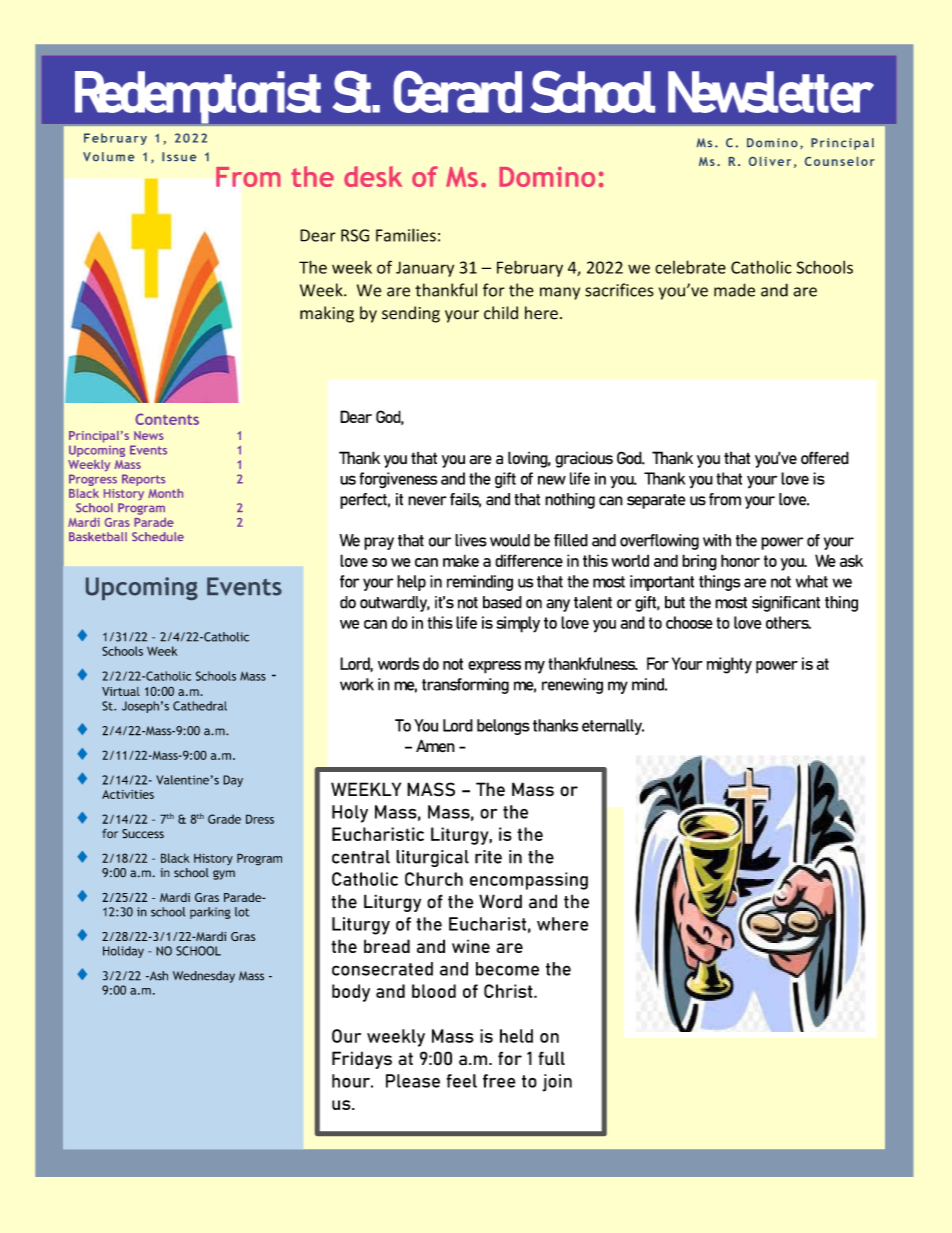 The height and width of the page is (1233, 952). I want to click on rite, so click(488, 857).
